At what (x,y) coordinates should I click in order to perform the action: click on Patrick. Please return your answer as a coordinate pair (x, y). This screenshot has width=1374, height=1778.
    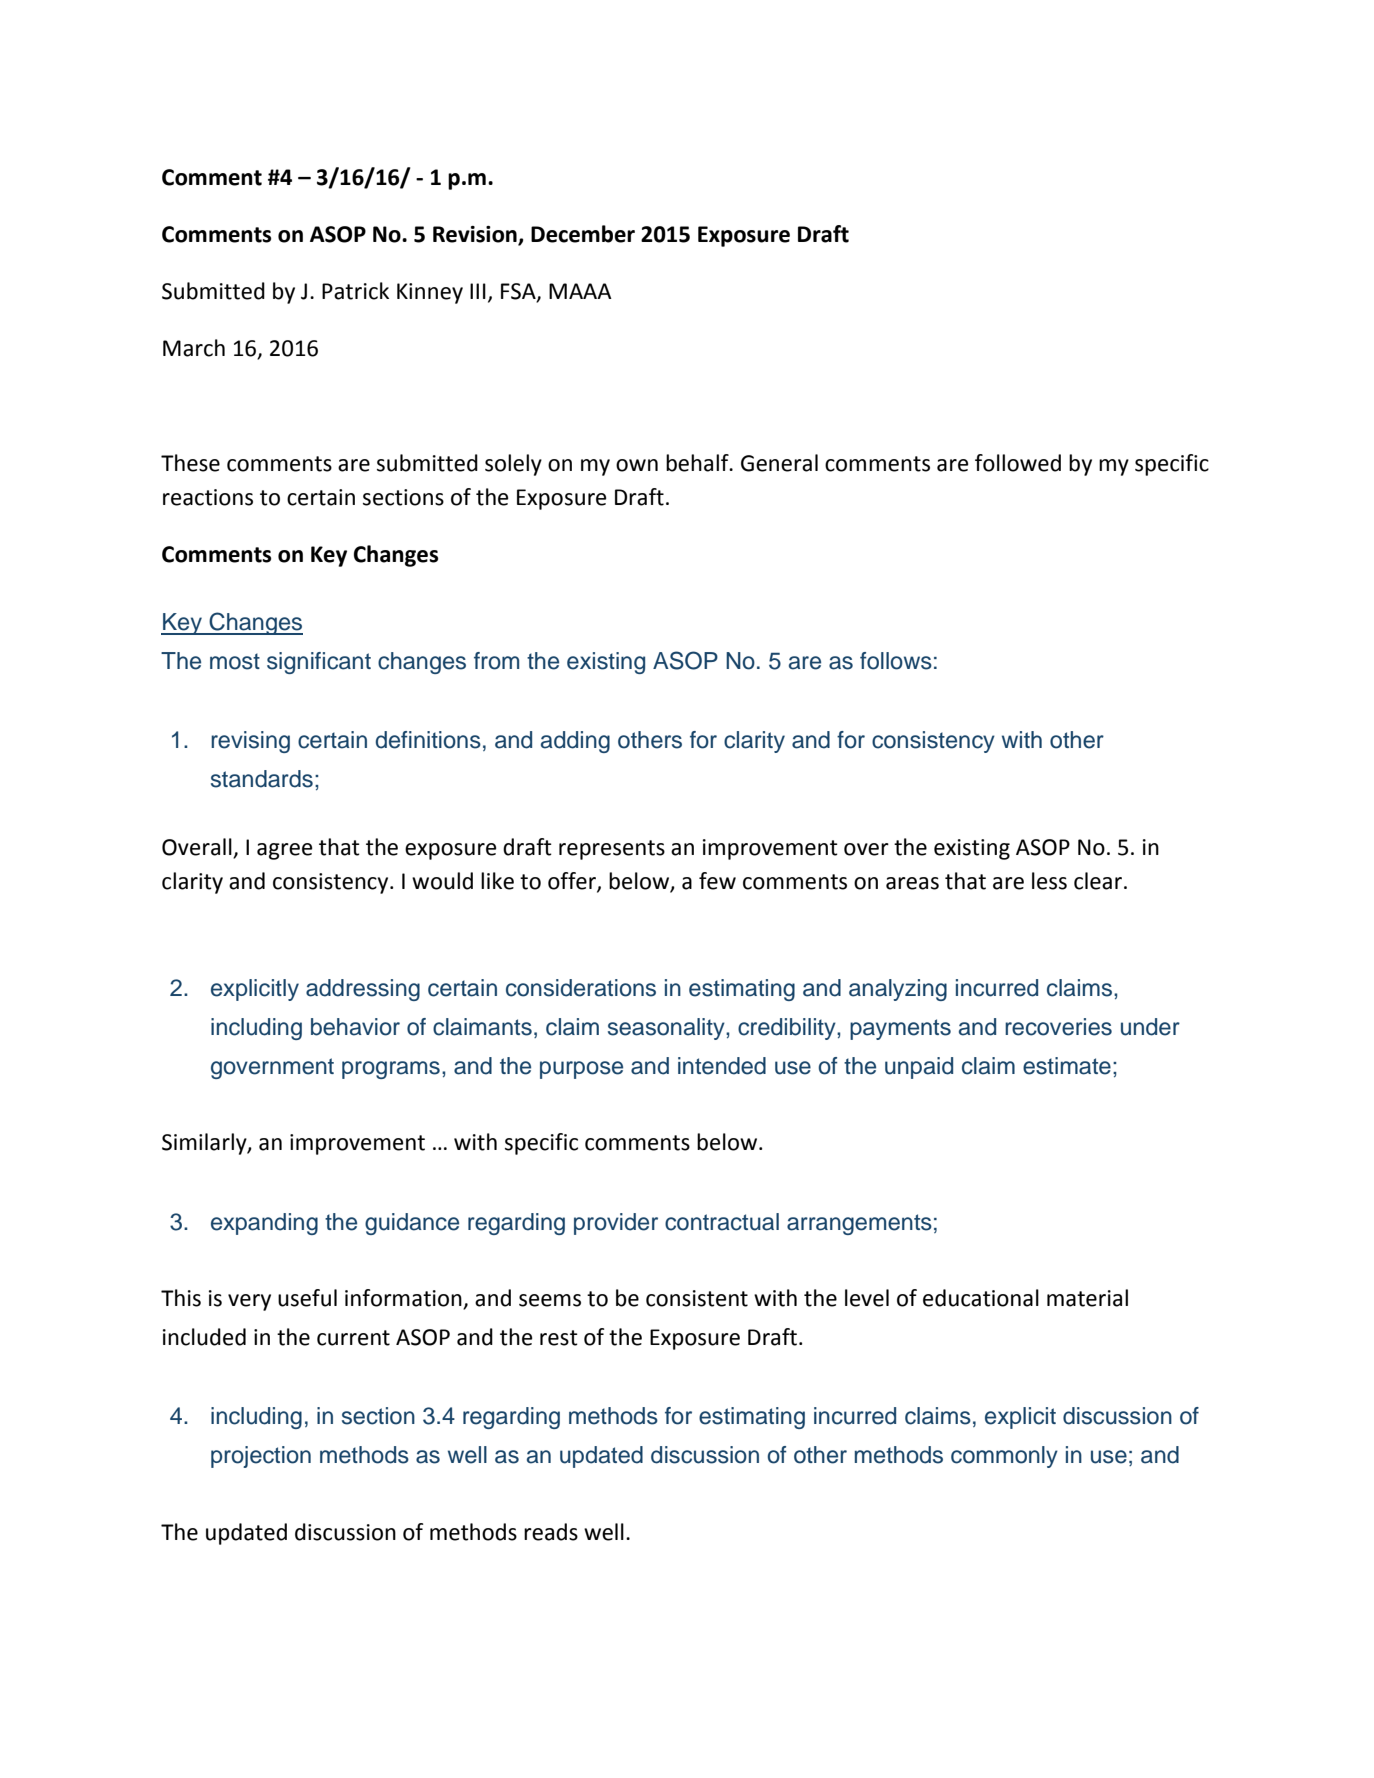
    Looking at the image, I should click on (355, 291).
